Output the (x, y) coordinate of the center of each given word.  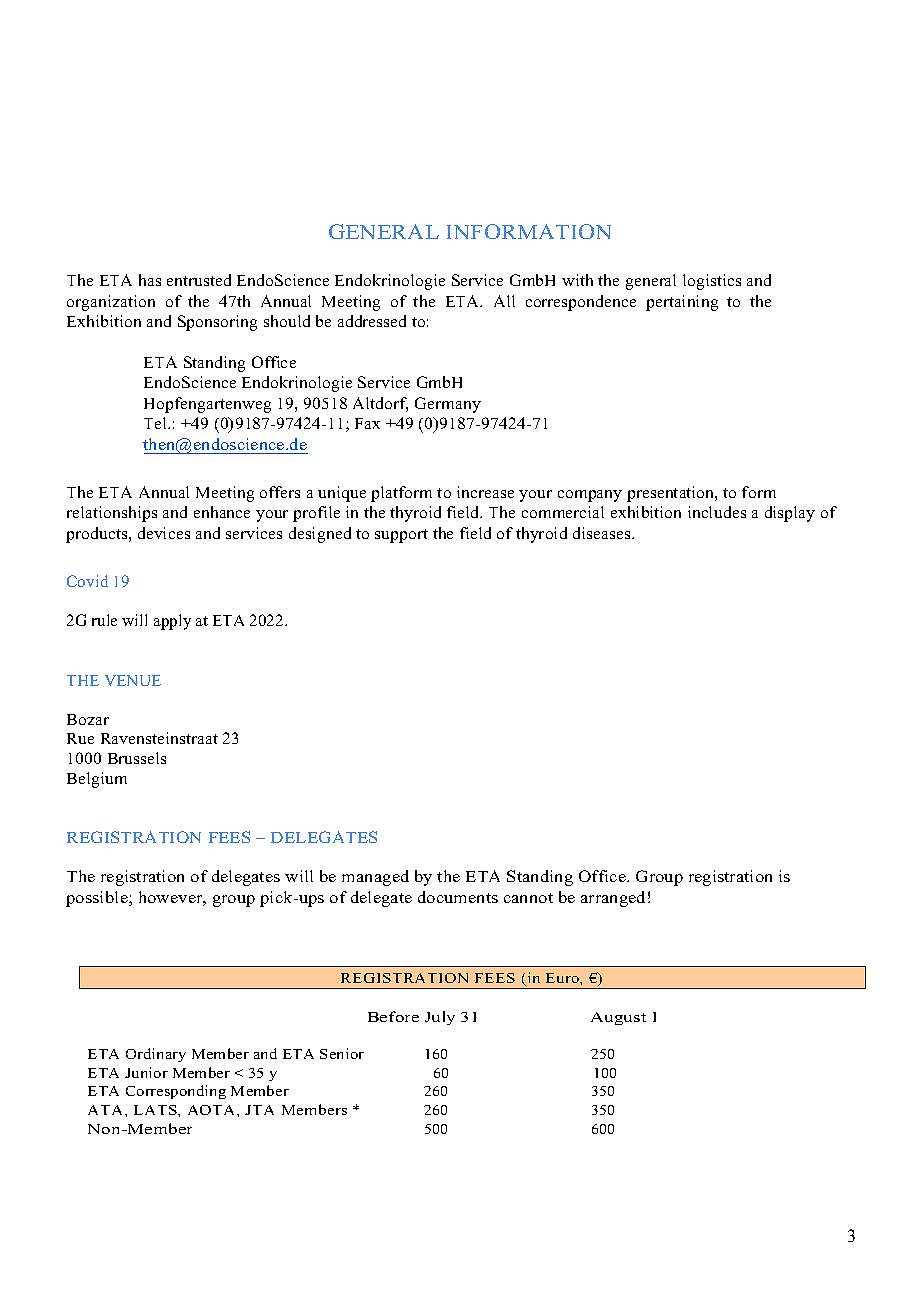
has (150, 280)
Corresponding (176, 1092)
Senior (342, 1053)
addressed (372, 321)
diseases (603, 533)
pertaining (682, 303)
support (401, 536)
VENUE (133, 680)
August (618, 1018)
